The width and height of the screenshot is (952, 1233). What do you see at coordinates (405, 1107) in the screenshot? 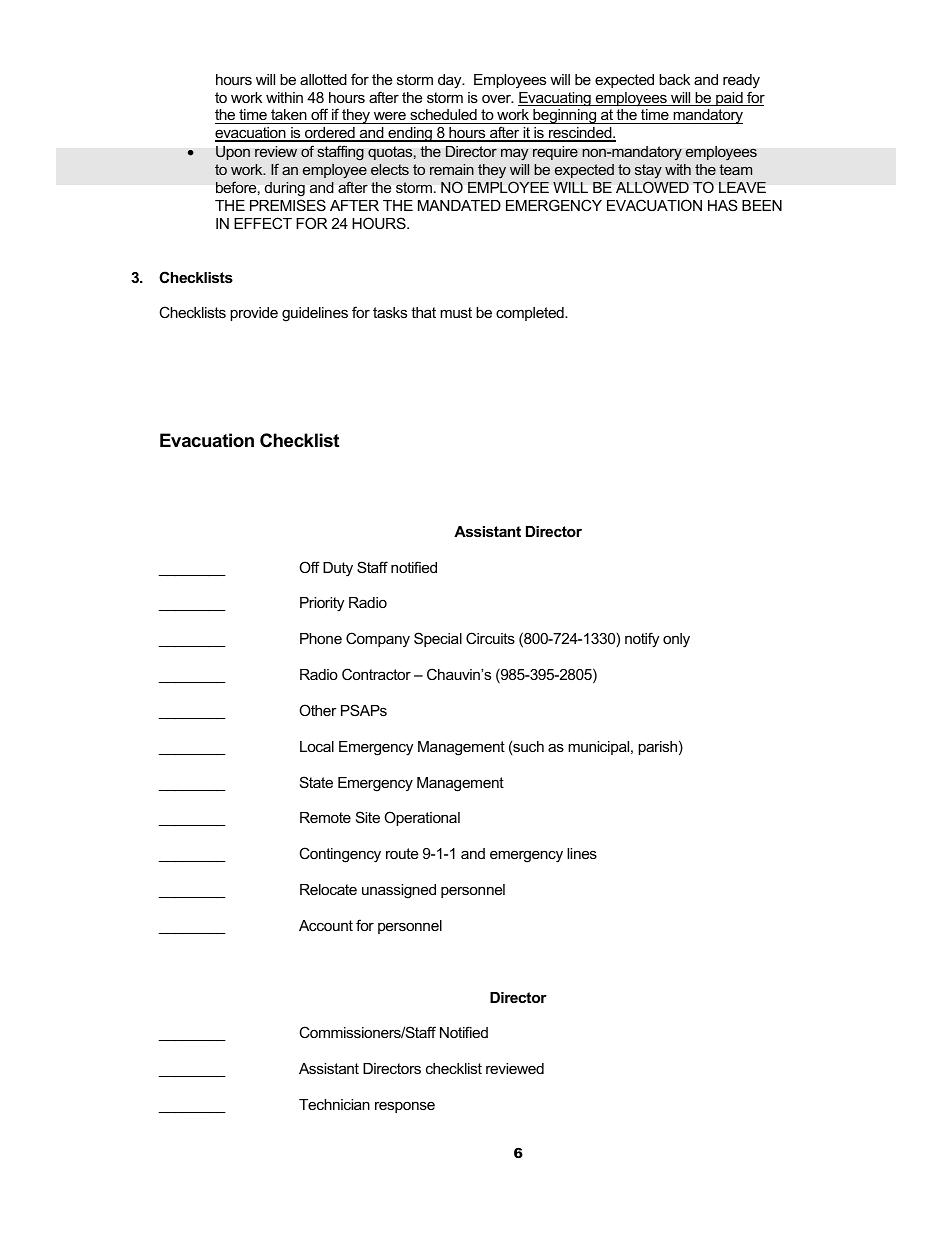
I see `response` at bounding box center [405, 1107].
